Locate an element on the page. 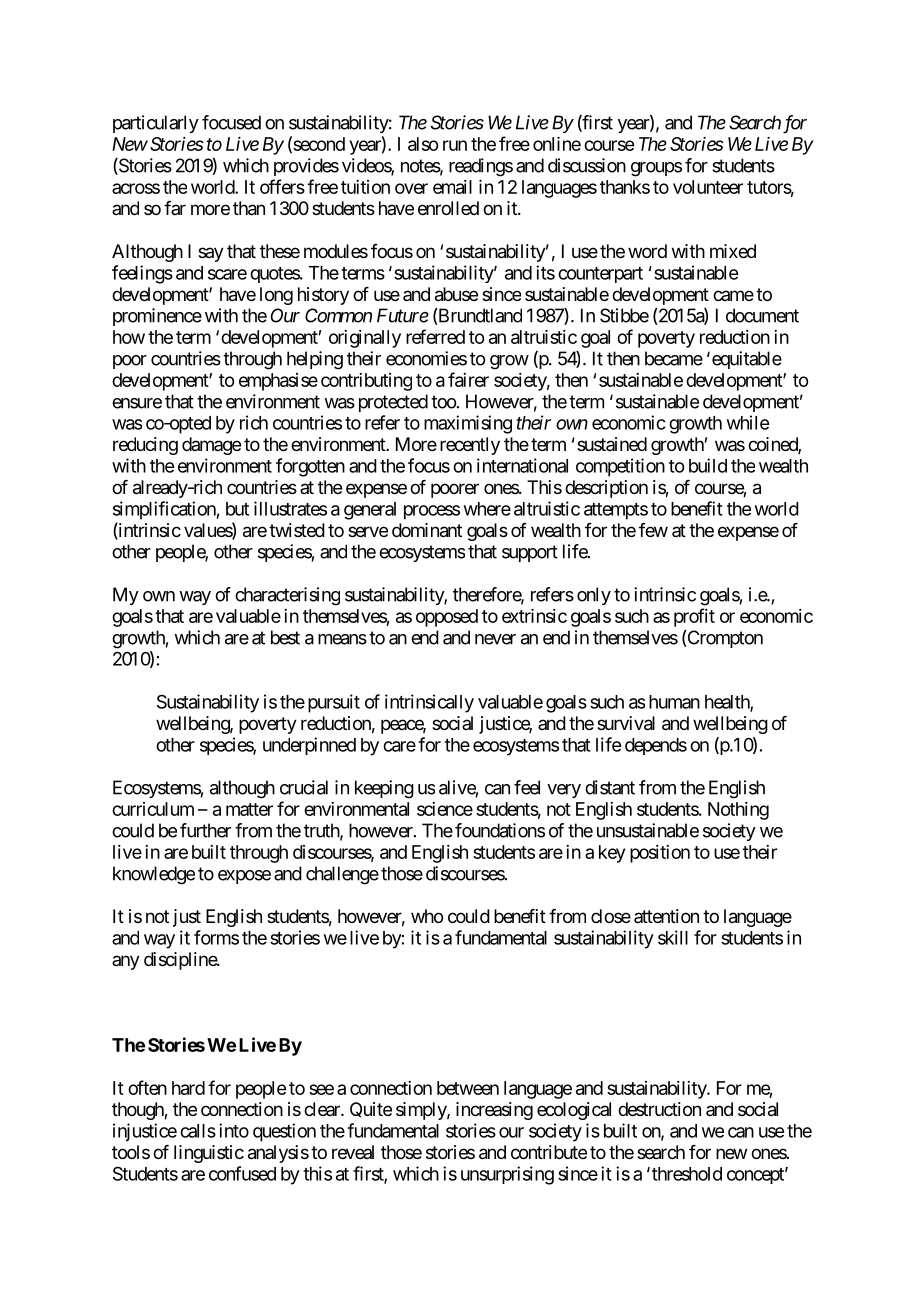 This image has height=1309, width=924. particularly is located at coordinates (156, 124).
